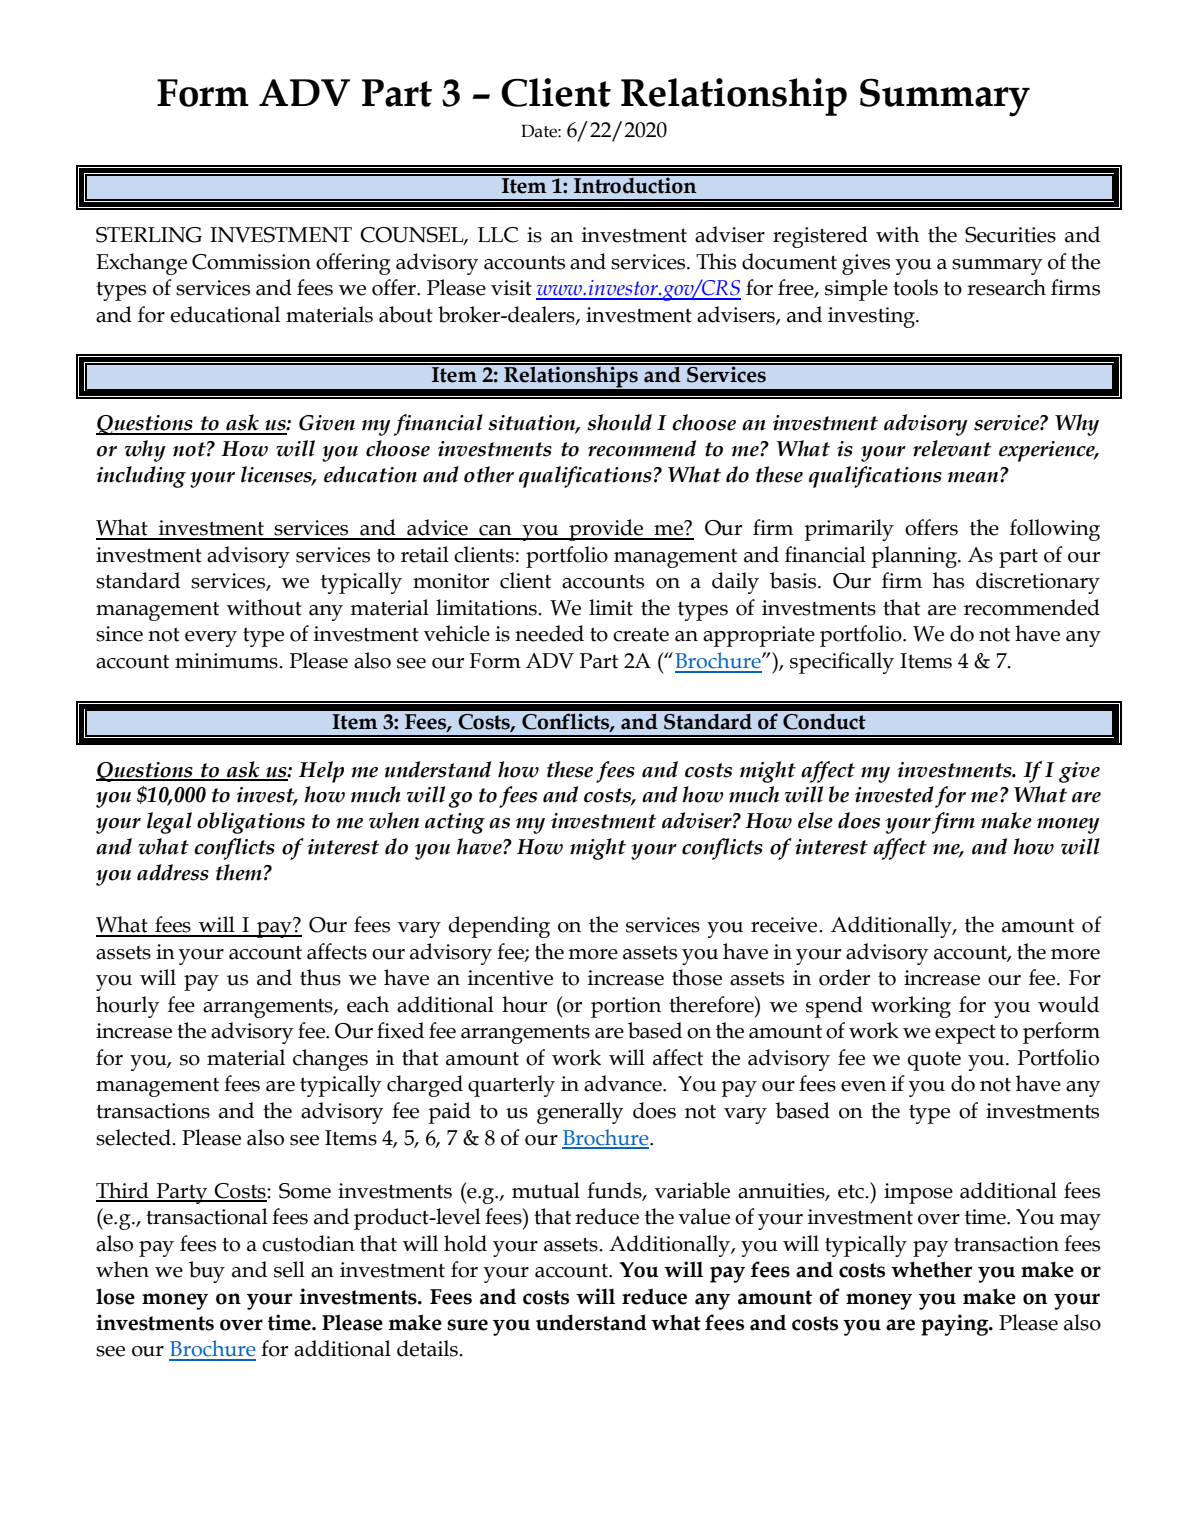  I want to click on expect, so click(965, 1034).
